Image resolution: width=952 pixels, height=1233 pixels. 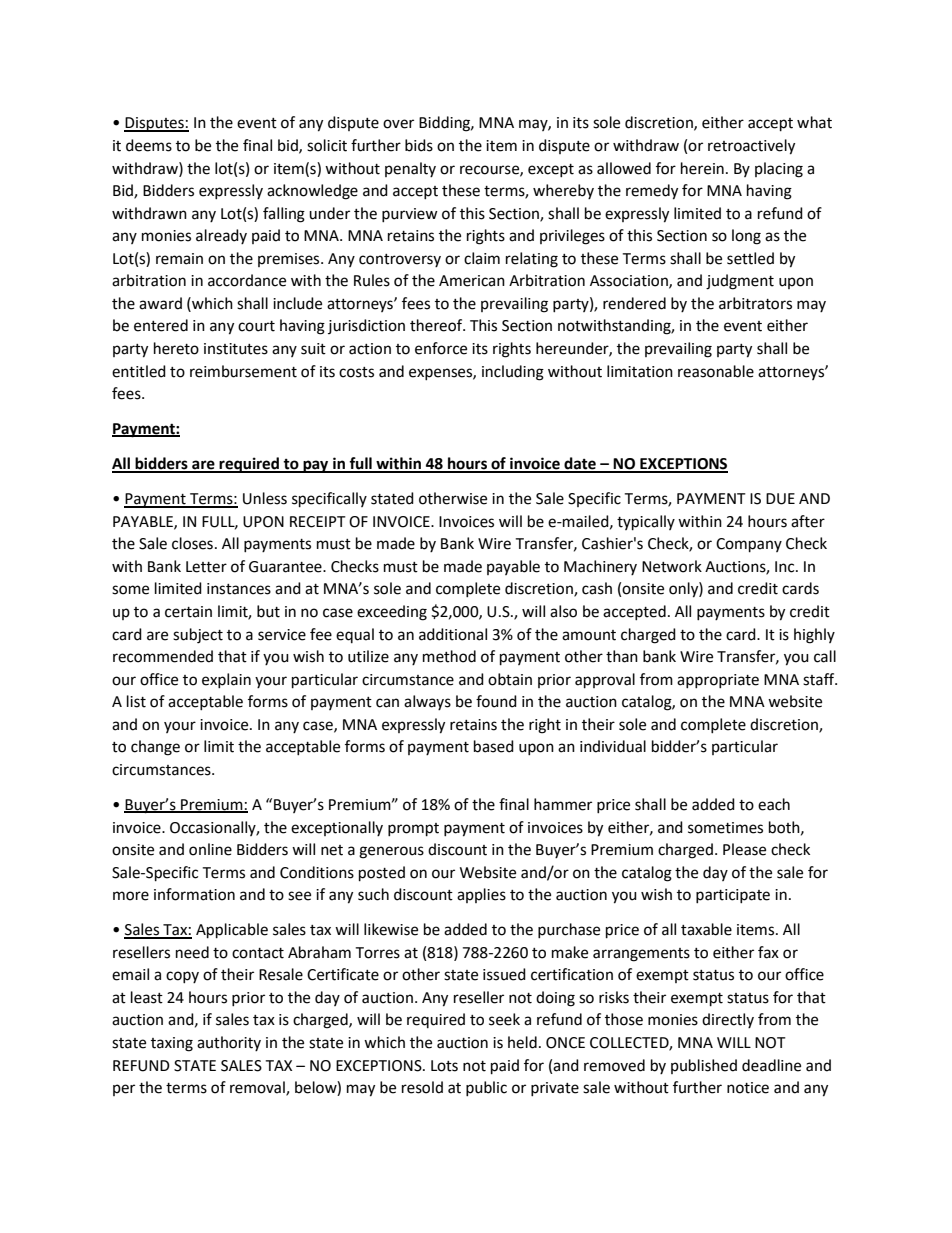 What do you see at coordinates (453, 634) in the screenshot?
I see `additional` at bounding box center [453, 634].
